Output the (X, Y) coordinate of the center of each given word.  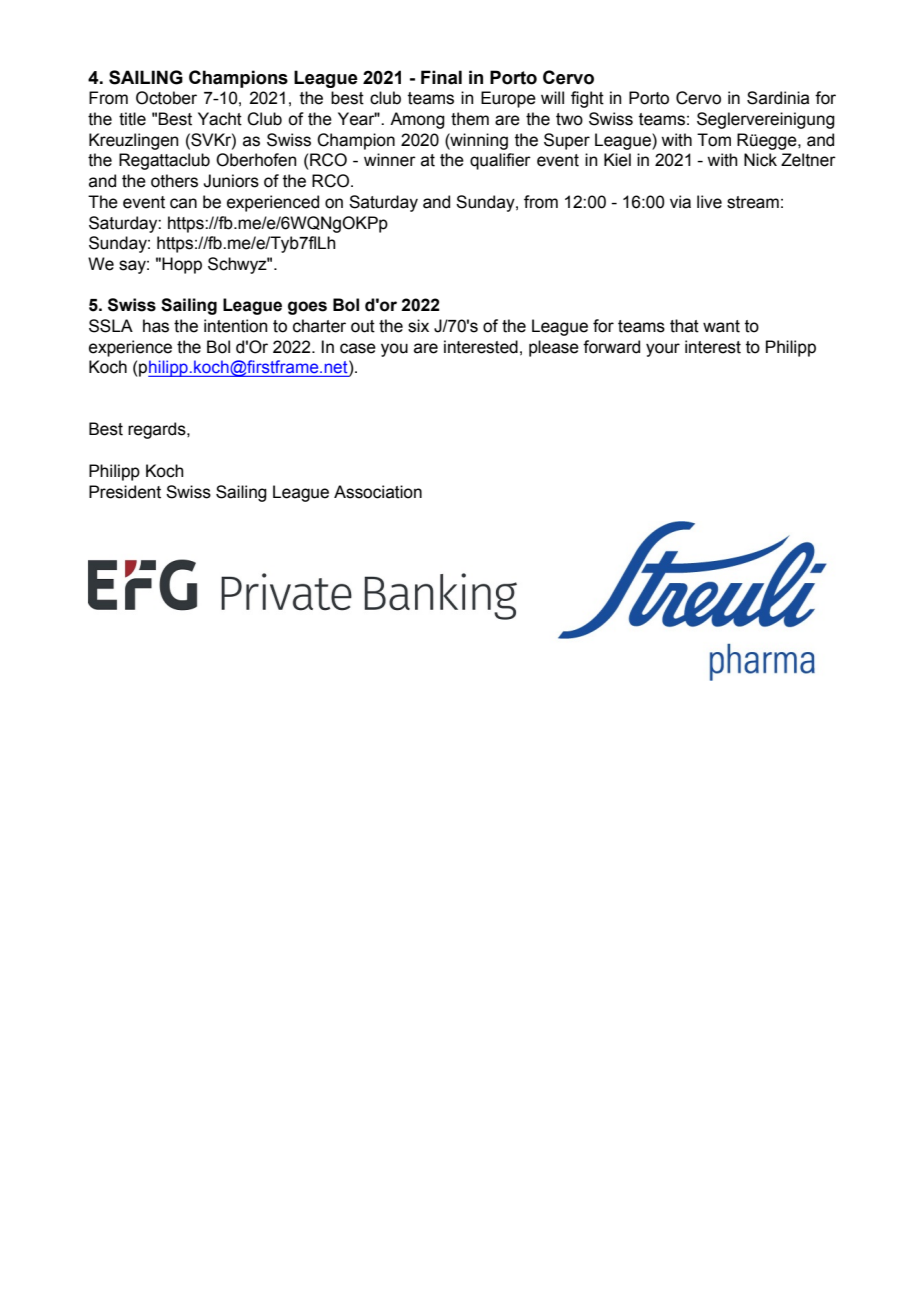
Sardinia (778, 98)
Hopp (182, 265)
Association (378, 492)
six (418, 326)
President (125, 492)
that (684, 326)
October (166, 98)
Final (441, 77)
